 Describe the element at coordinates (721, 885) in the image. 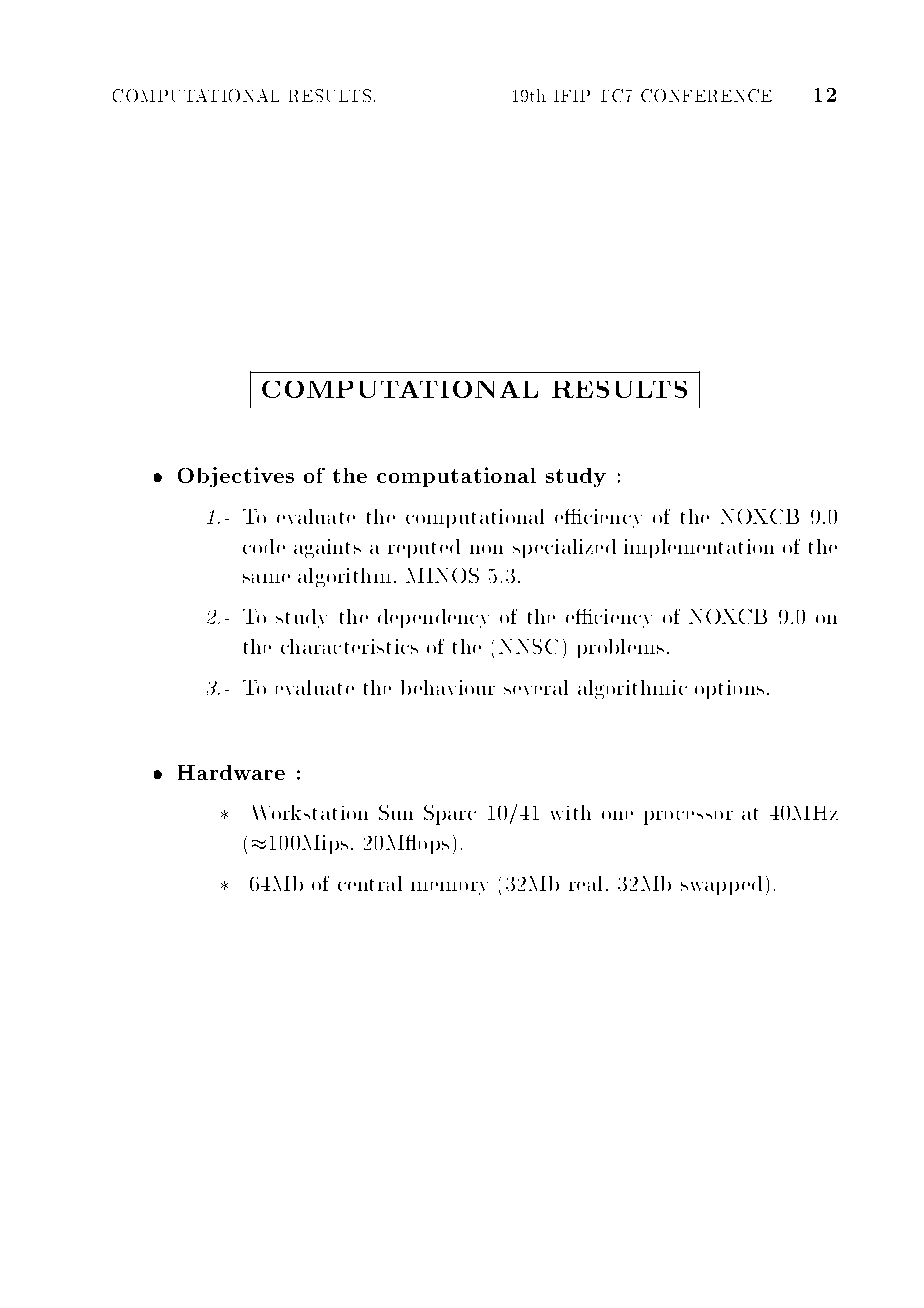

I see `swapped` at that location.
